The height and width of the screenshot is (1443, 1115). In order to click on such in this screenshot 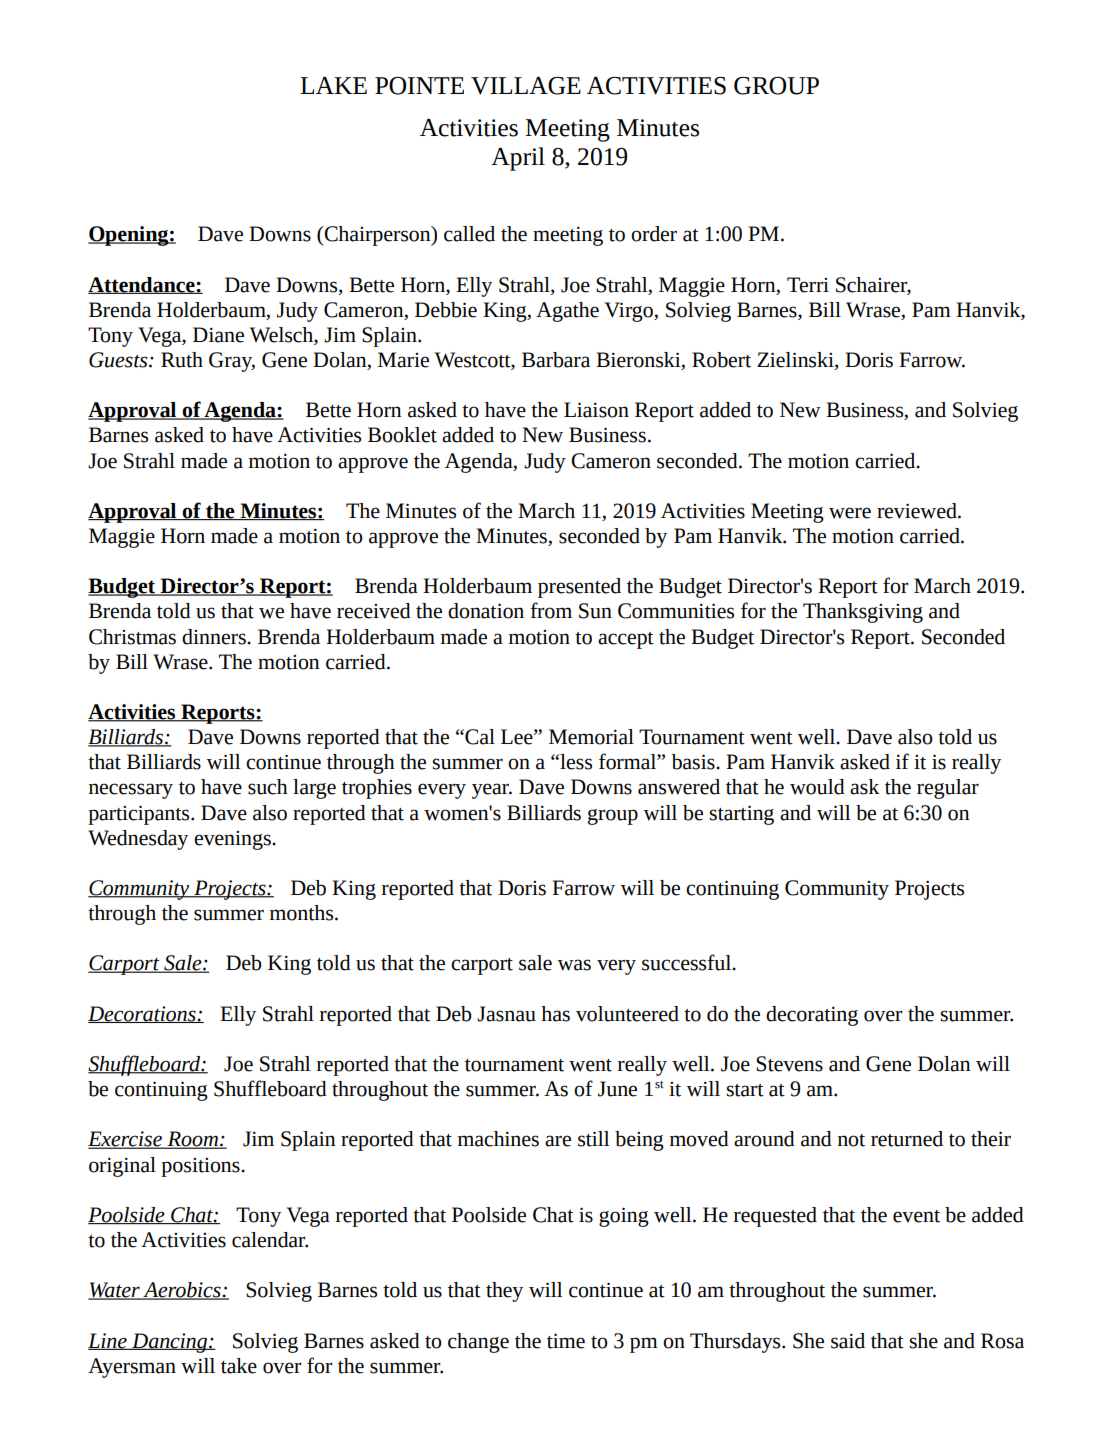, I will do `click(268, 787)`.
